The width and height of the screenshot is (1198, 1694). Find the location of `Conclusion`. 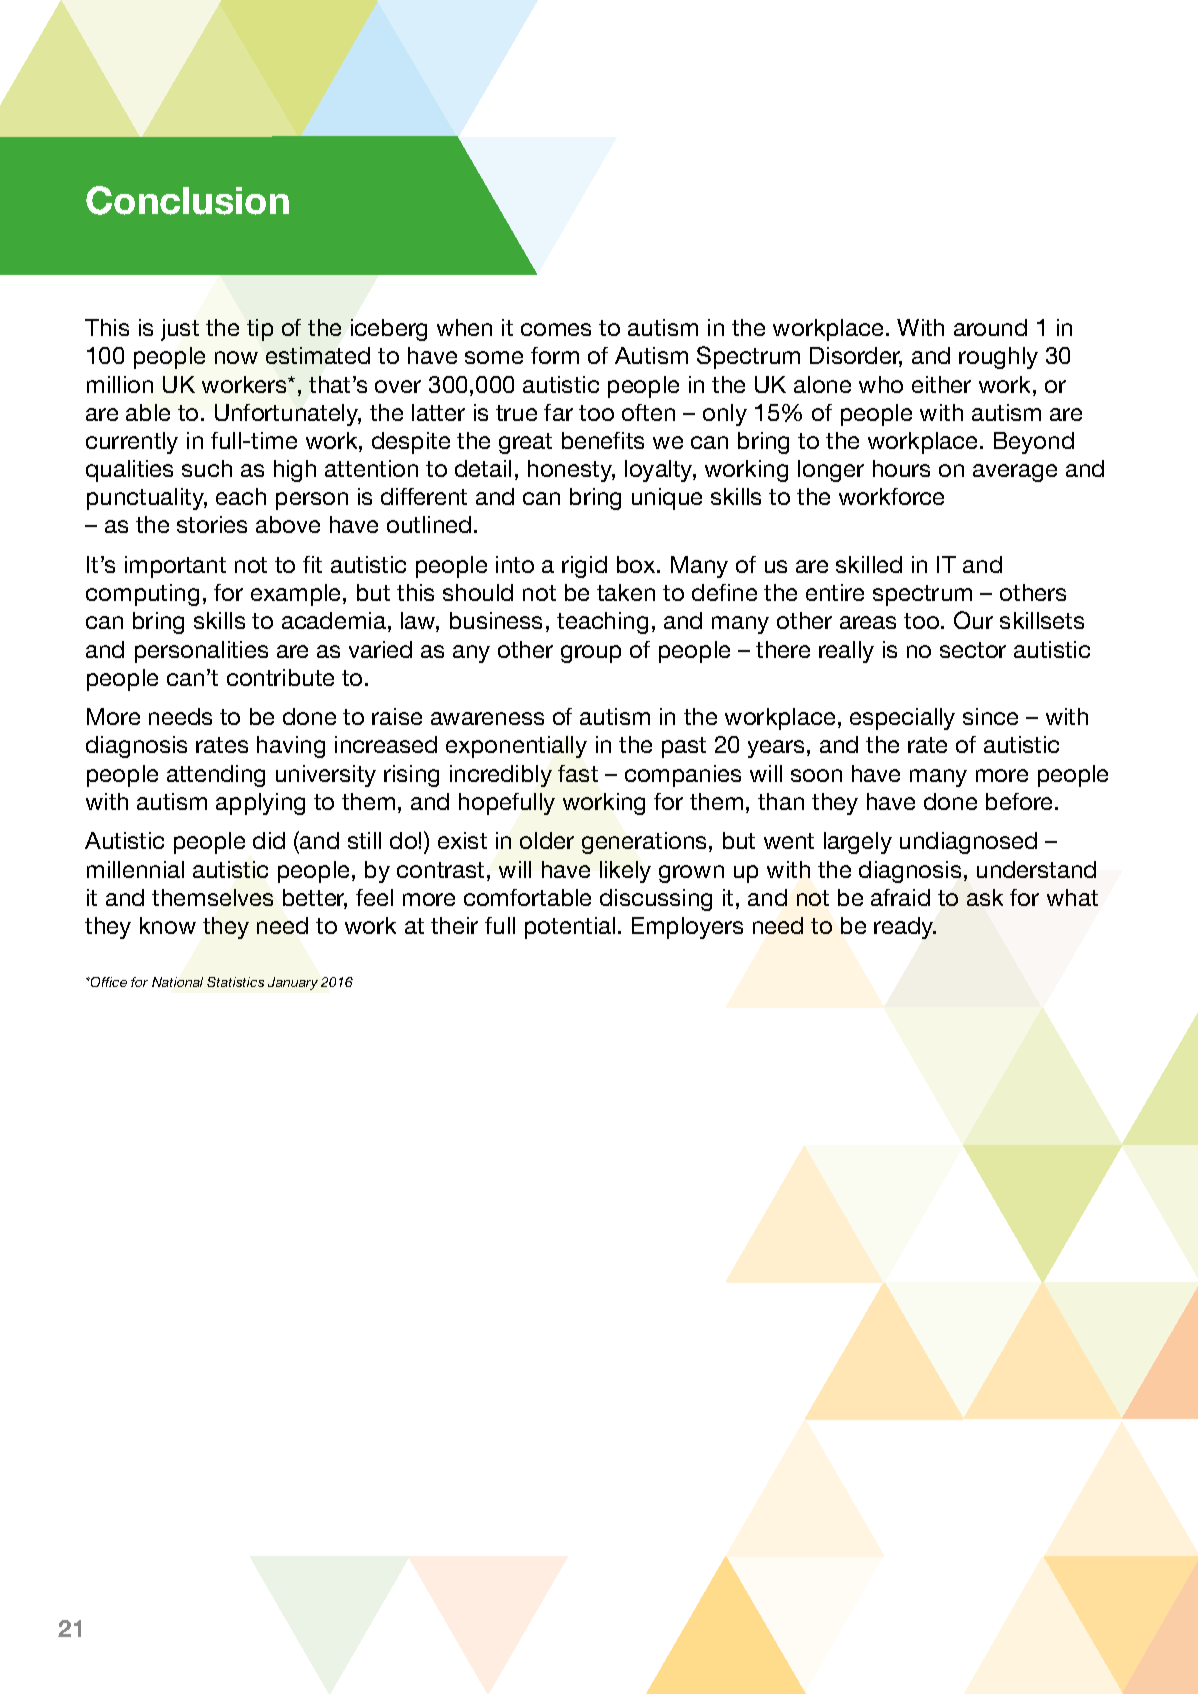

Conclusion is located at coordinates (187, 200).
